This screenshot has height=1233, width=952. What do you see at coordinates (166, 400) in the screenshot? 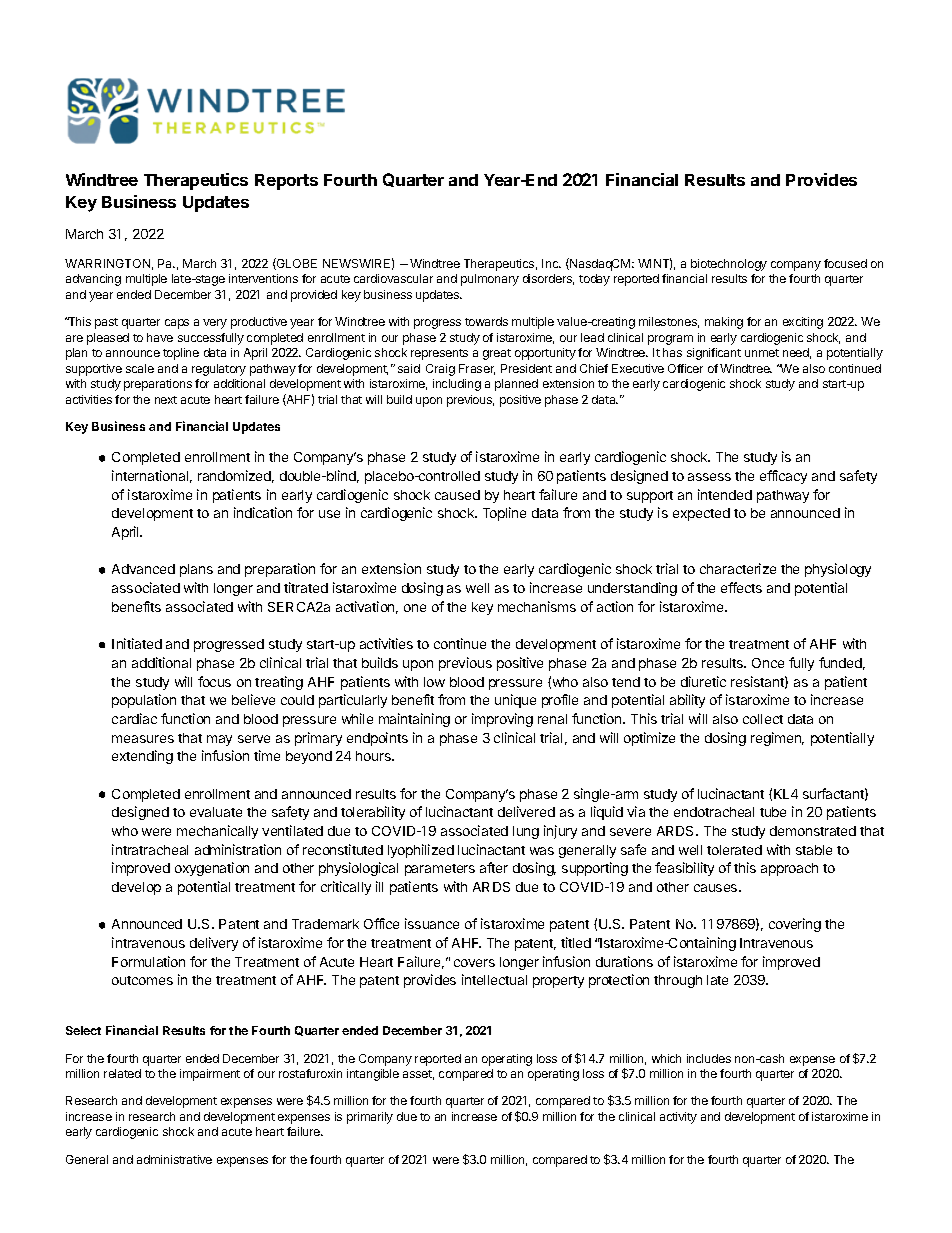
I see `next` at bounding box center [166, 400].
